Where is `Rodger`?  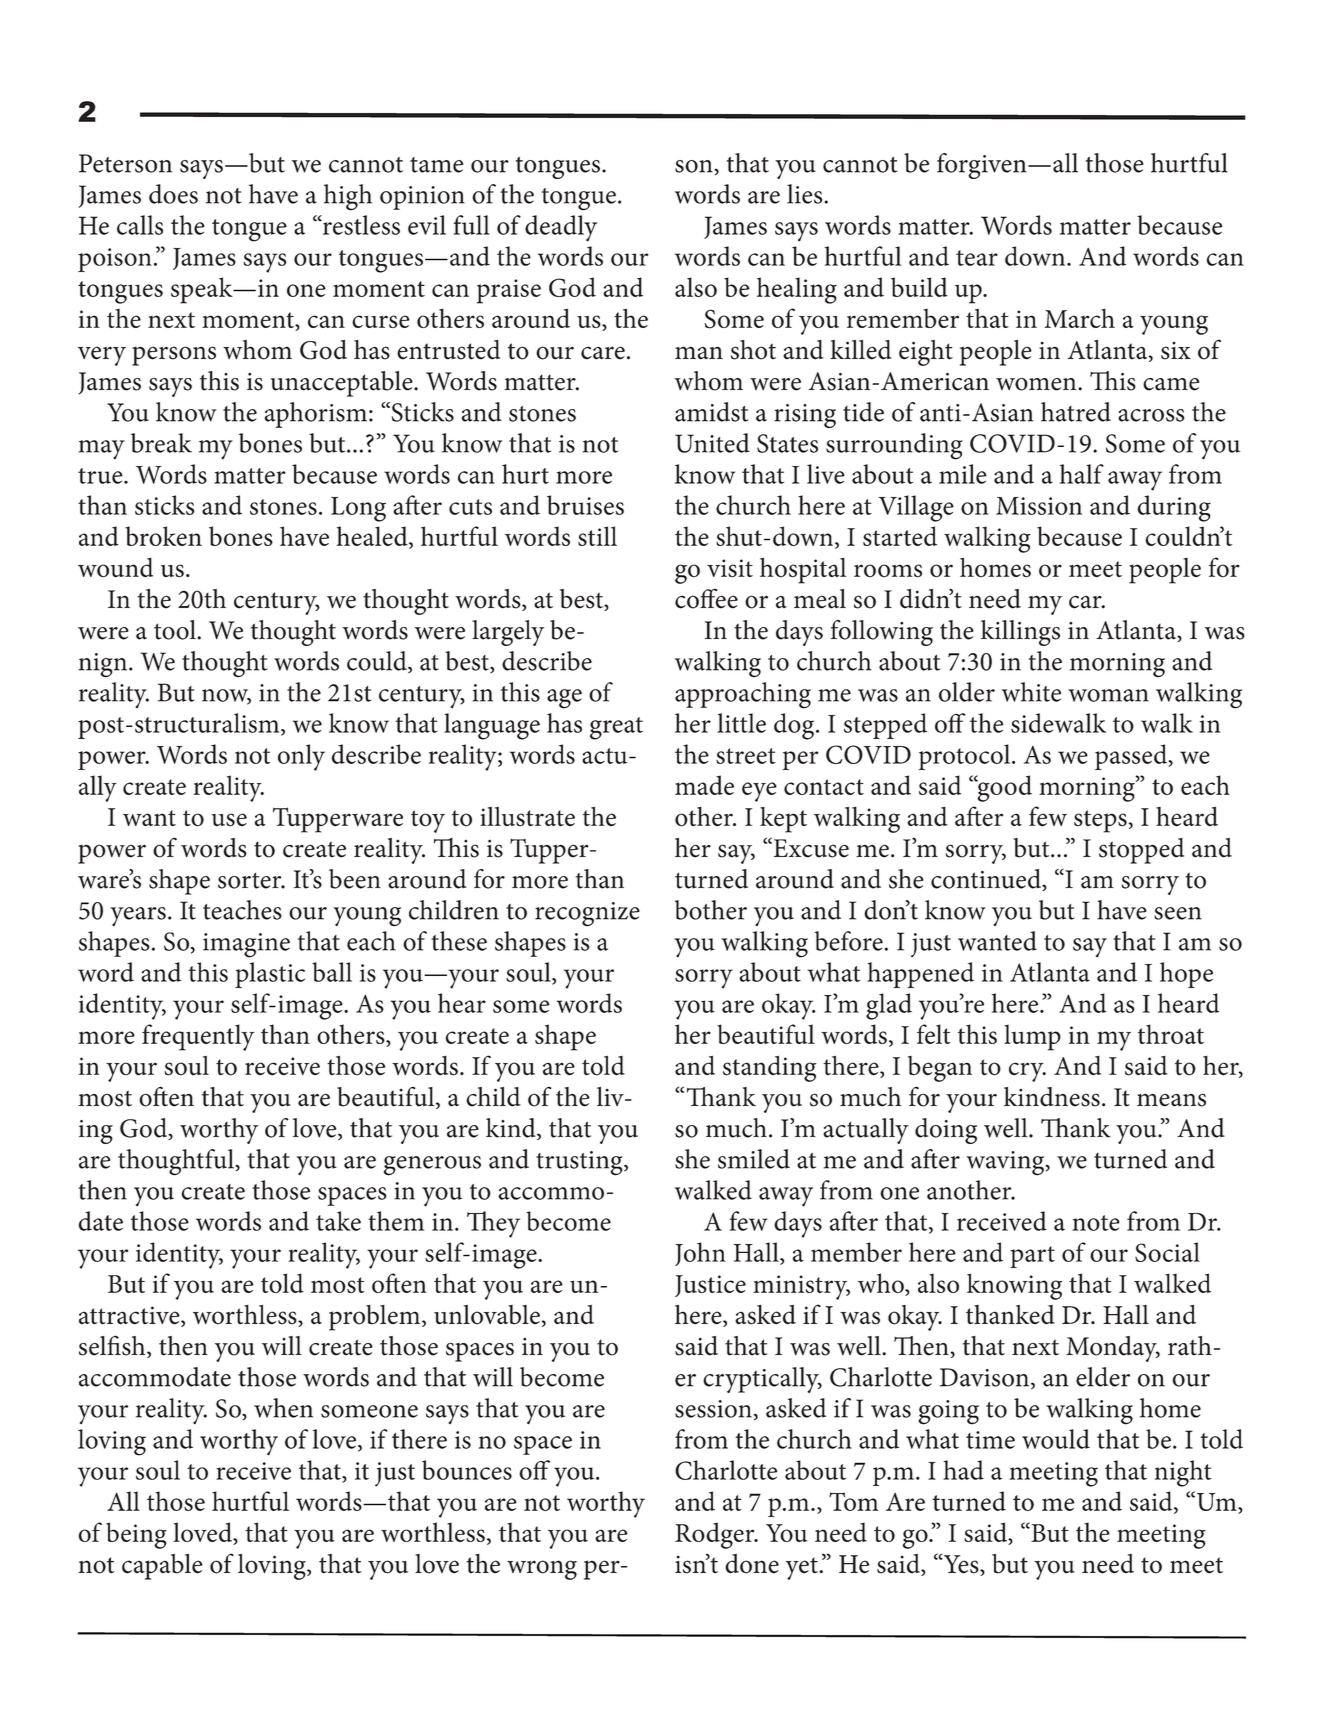
Rodger is located at coordinates (716, 1535).
